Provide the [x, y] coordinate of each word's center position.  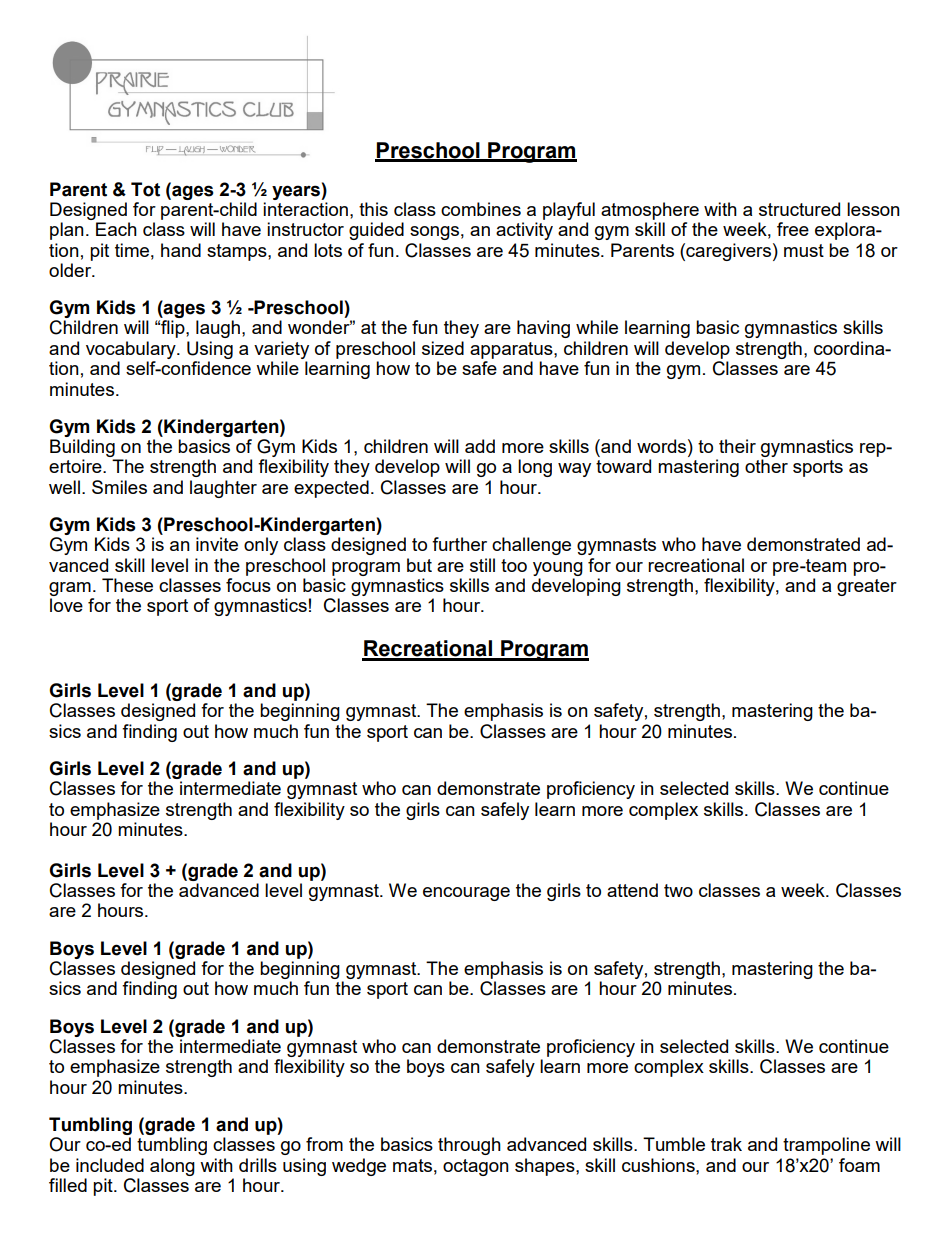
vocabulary [132, 350]
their [737, 446]
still [482, 565]
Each [116, 229]
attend [632, 890]
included [110, 1165]
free [793, 229]
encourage [466, 894]
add [480, 446]
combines [481, 209]
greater [867, 587]
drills [258, 1165]
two [678, 890]
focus [248, 585]
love [66, 605]
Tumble [674, 1144]
